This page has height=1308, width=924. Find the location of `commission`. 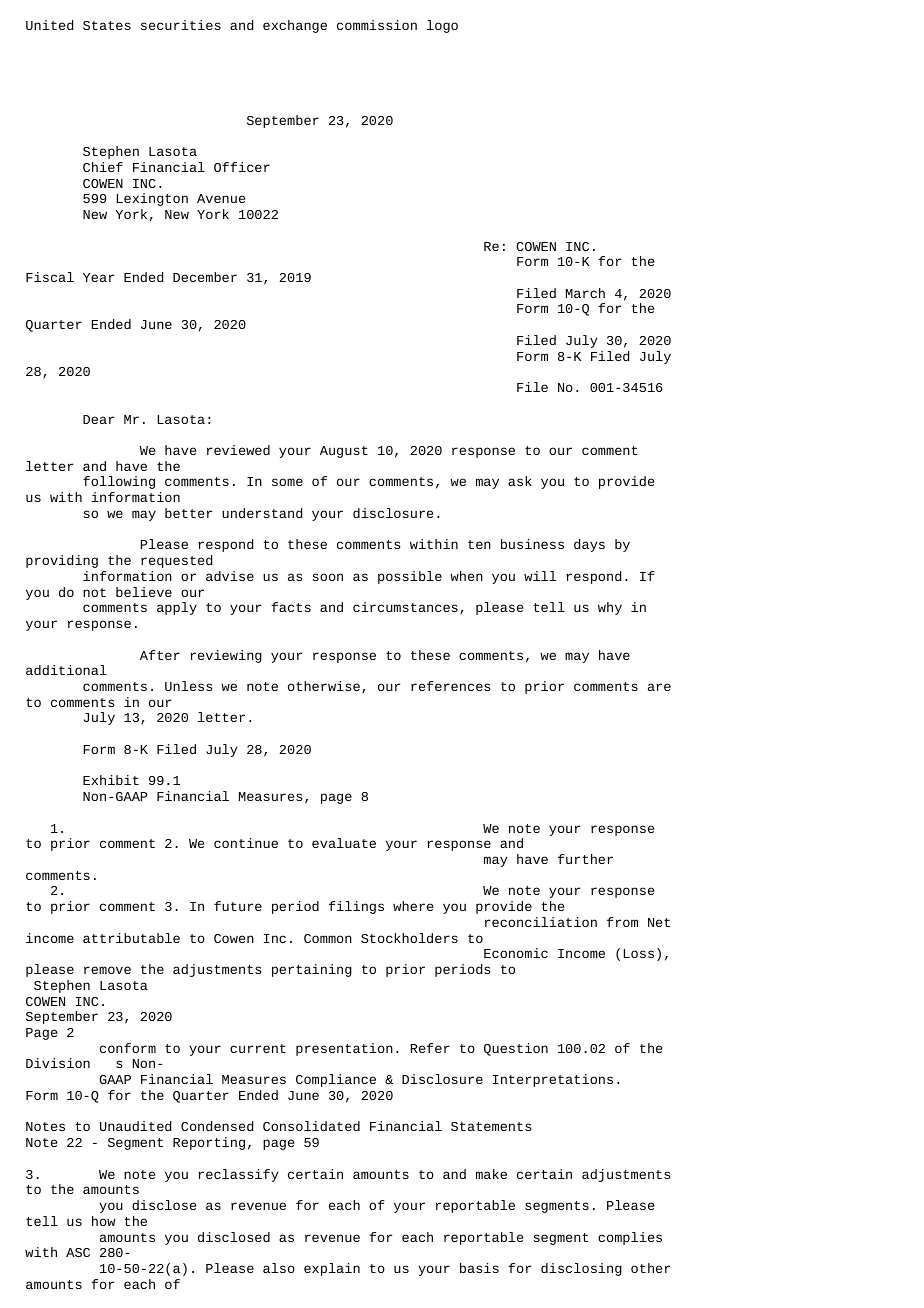

commission is located at coordinates (377, 25).
